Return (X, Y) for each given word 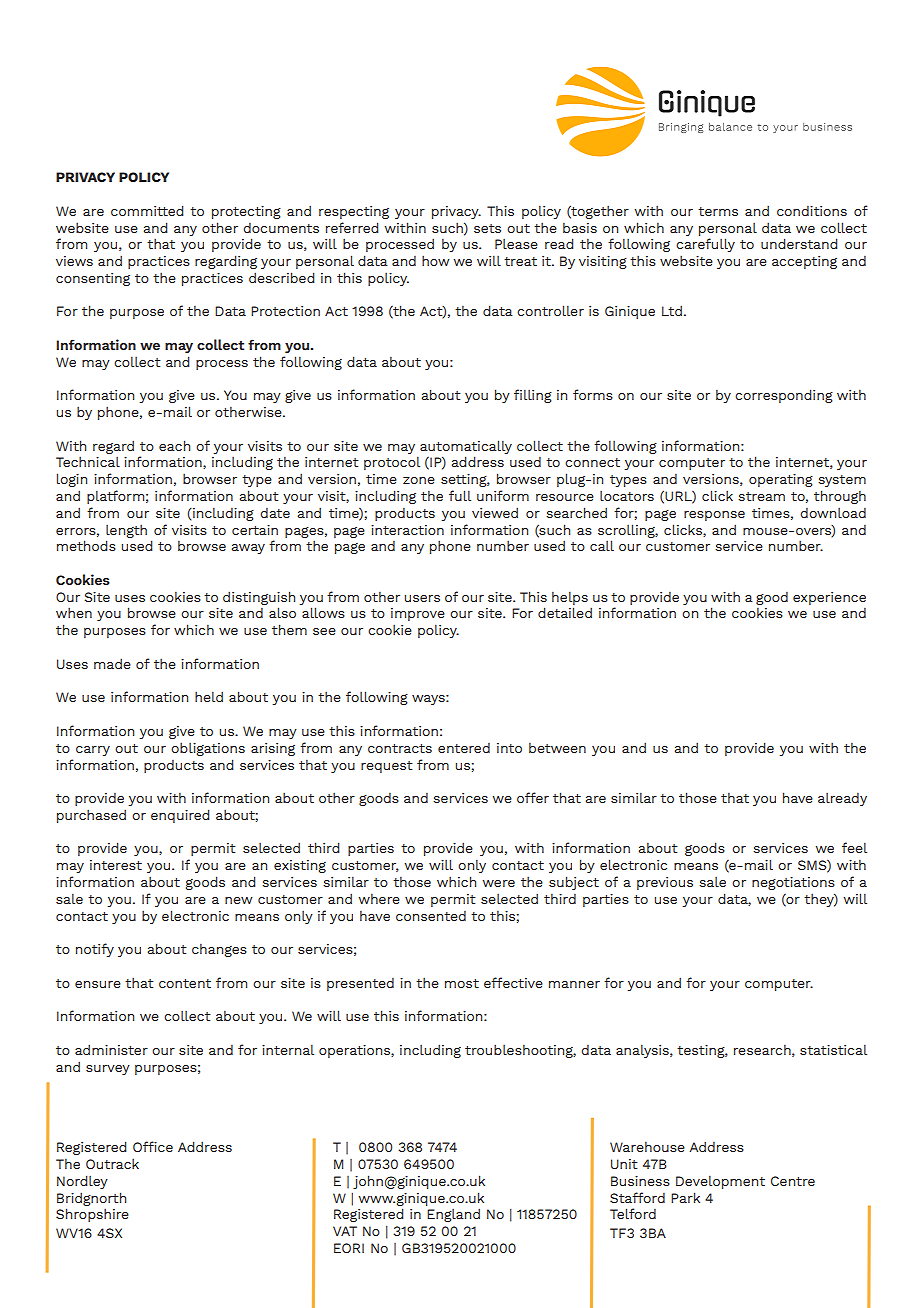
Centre (793, 1181)
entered (464, 748)
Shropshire (92, 1215)
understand (799, 243)
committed (147, 210)
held (209, 696)
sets (487, 228)
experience (829, 598)
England (453, 1215)
